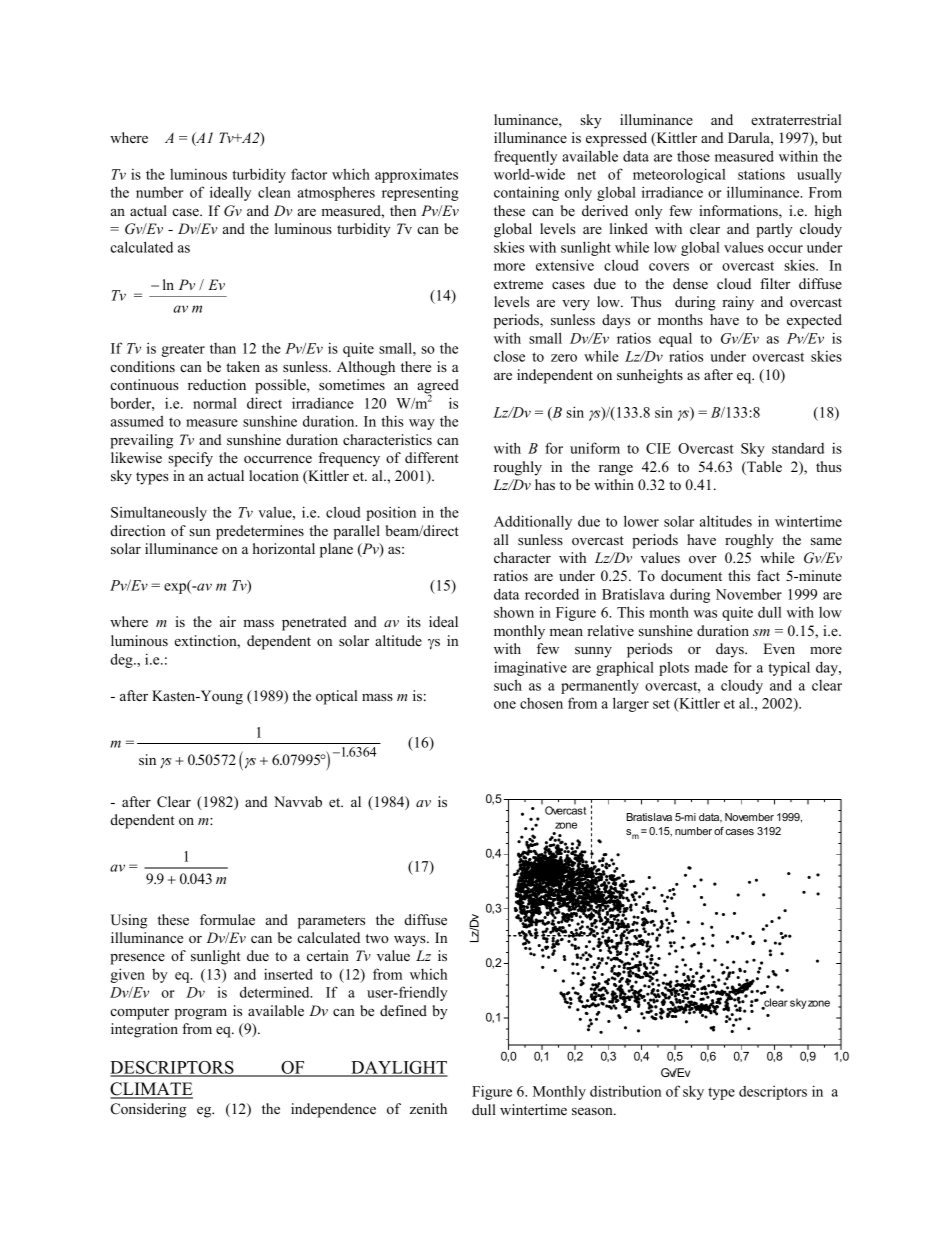  I want to click on frequently, so click(525, 157).
